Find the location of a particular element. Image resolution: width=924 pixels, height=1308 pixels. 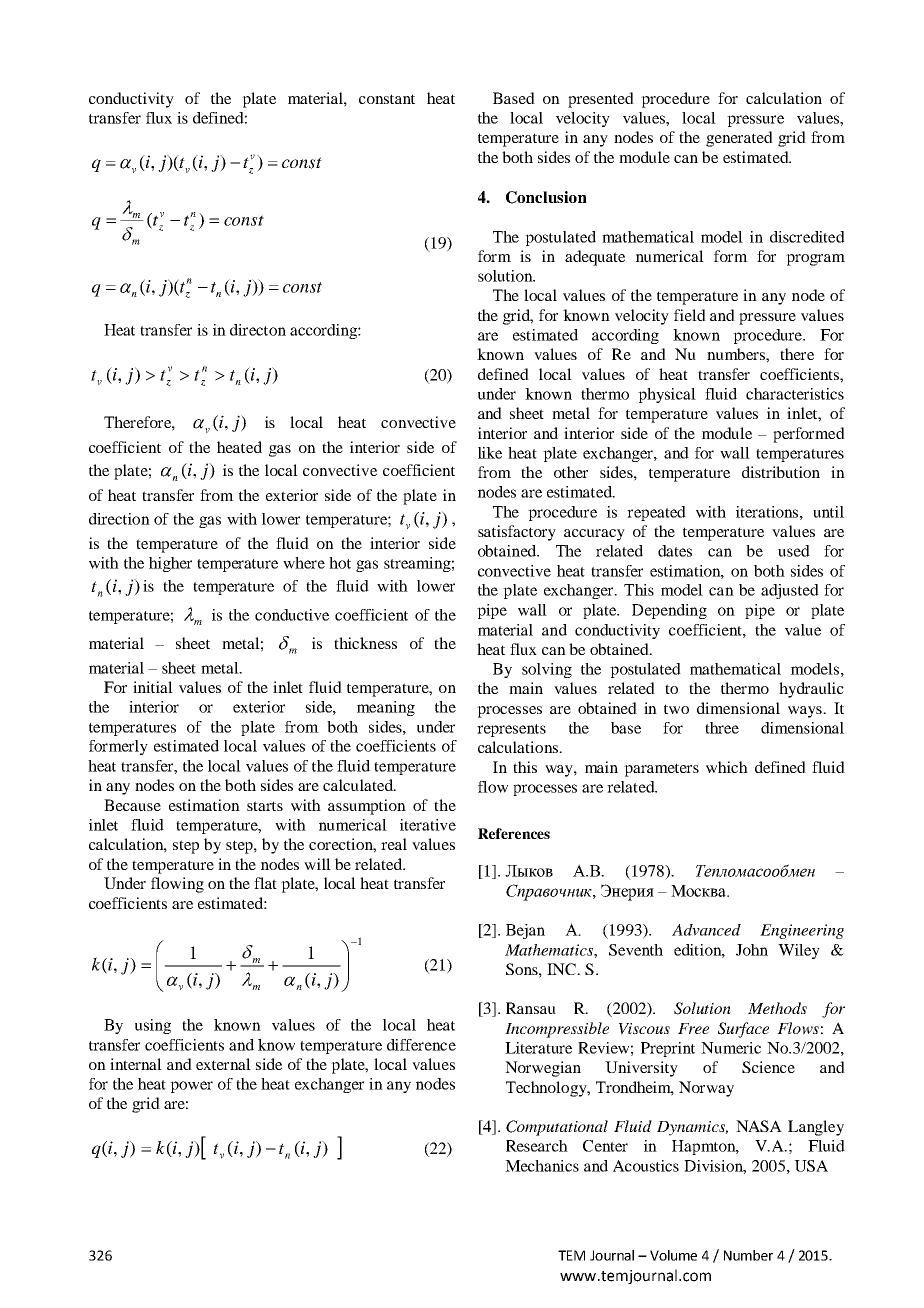

presented is located at coordinates (601, 100).
